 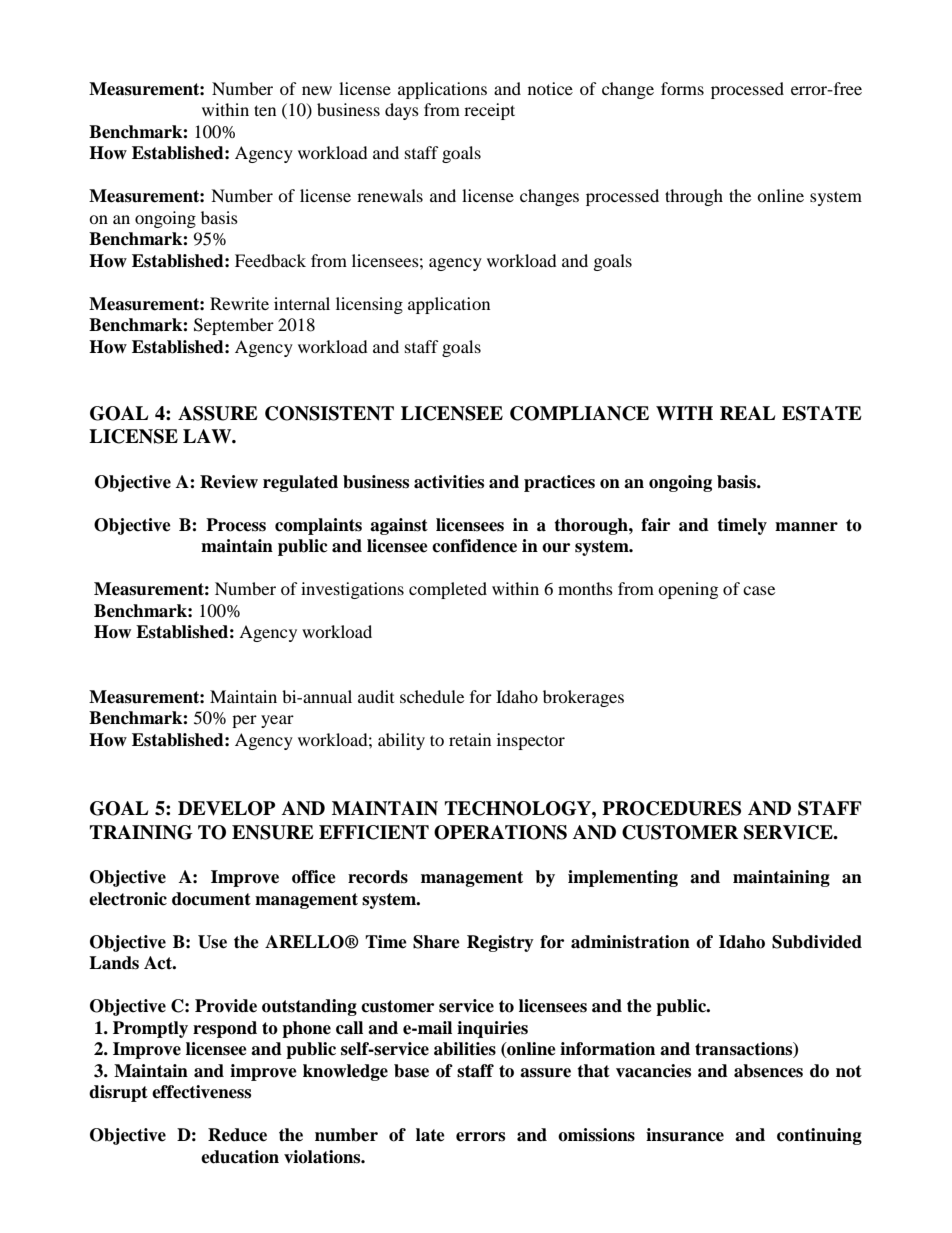 I want to click on Reduce, so click(x=237, y=1135).
